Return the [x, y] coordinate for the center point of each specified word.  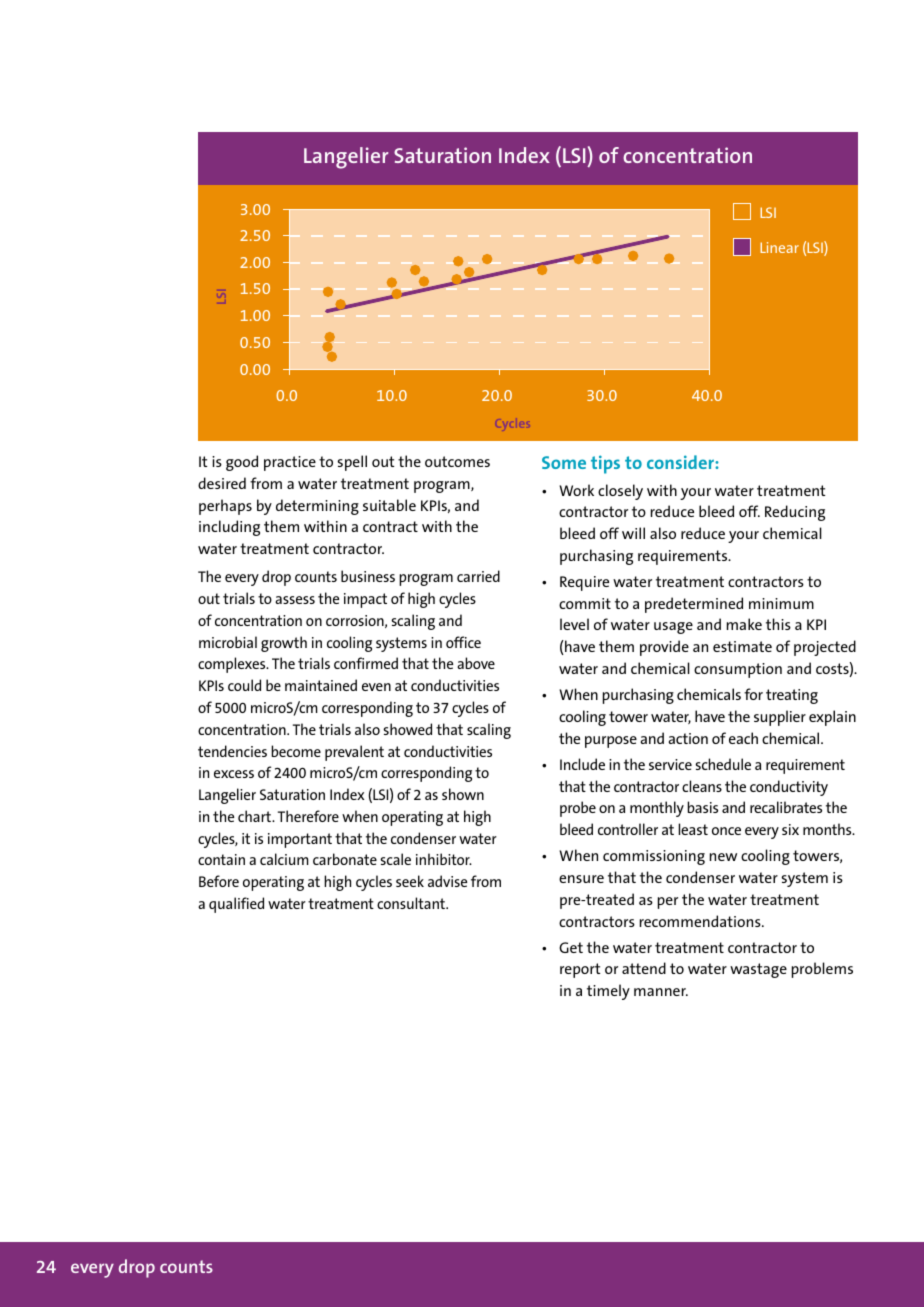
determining [317, 507]
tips [605, 464]
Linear [779, 247]
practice [290, 463]
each [743, 738]
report [580, 970]
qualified [236, 905]
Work [576, 490]
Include [582, 764]
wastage [758, 970]
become [296, 751]
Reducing [795, 513]
